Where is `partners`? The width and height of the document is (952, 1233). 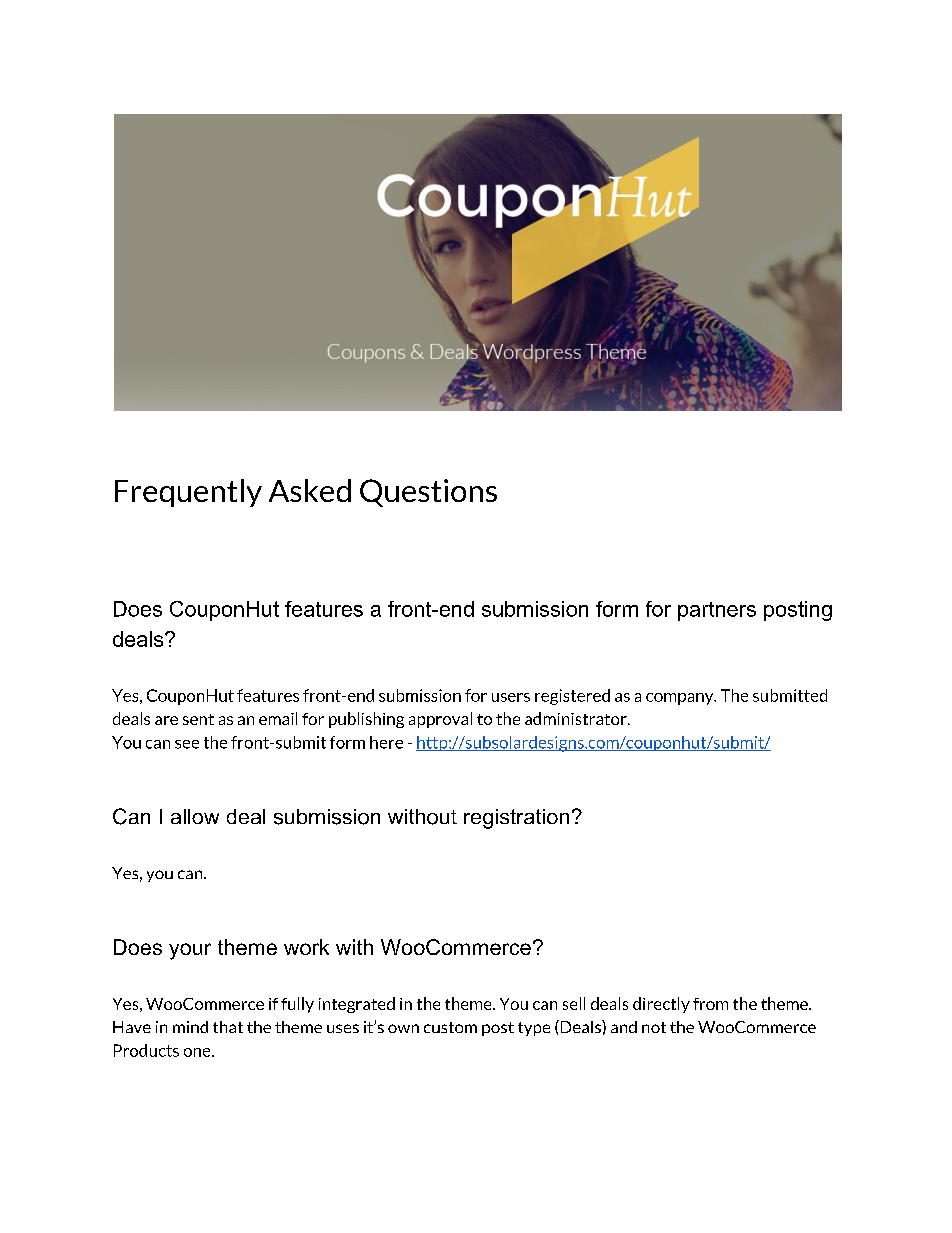 partners is located at coordinates (717, 611).
